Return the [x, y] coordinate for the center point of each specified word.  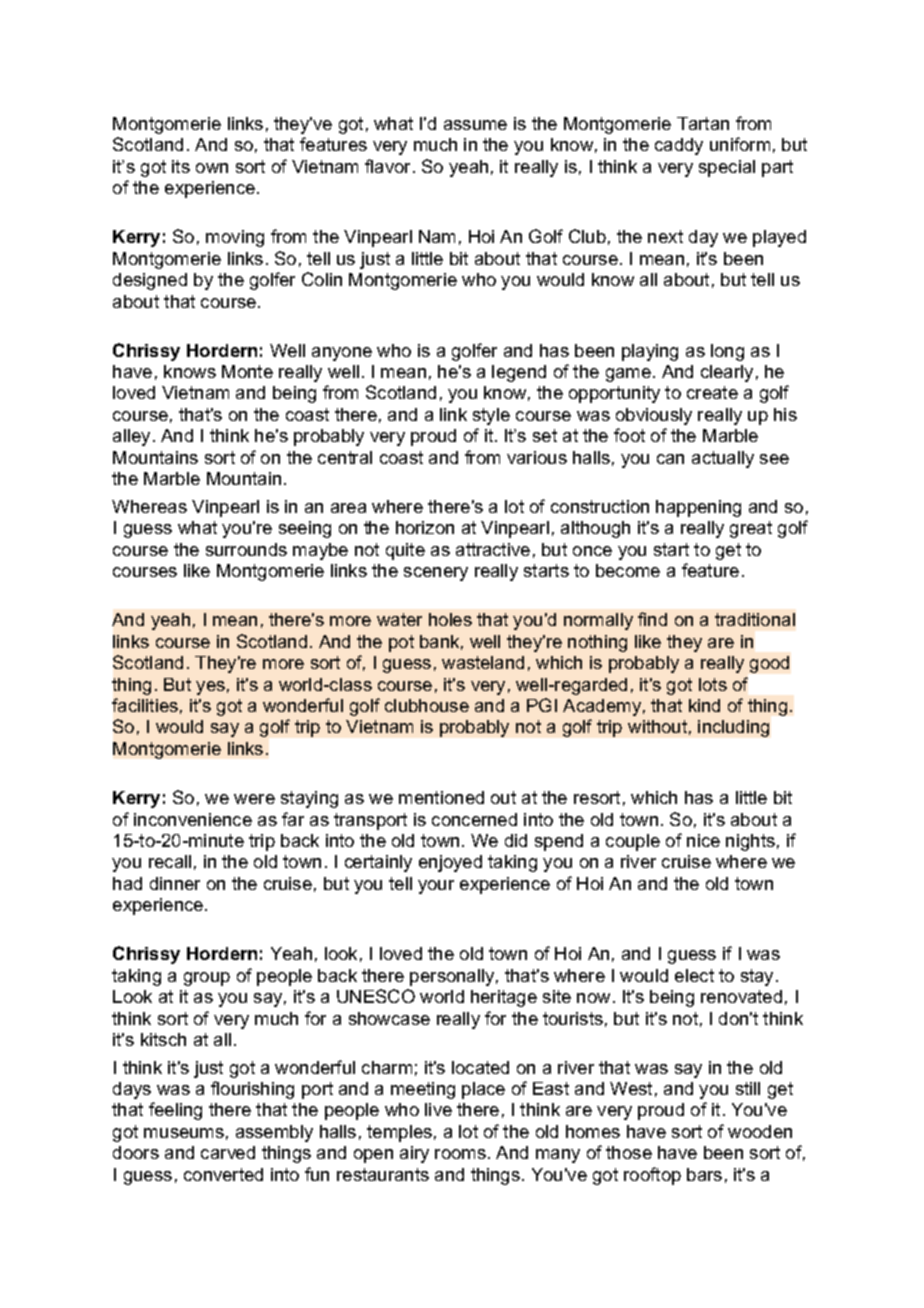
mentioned [441, 797]
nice [703, 840]
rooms [460, 1154]
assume [475, 125]
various [537, 457]
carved [228, 1152]
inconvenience [193, 819]
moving [235, 238]
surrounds [246, 549]
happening [698, 508]
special [727, 168]
